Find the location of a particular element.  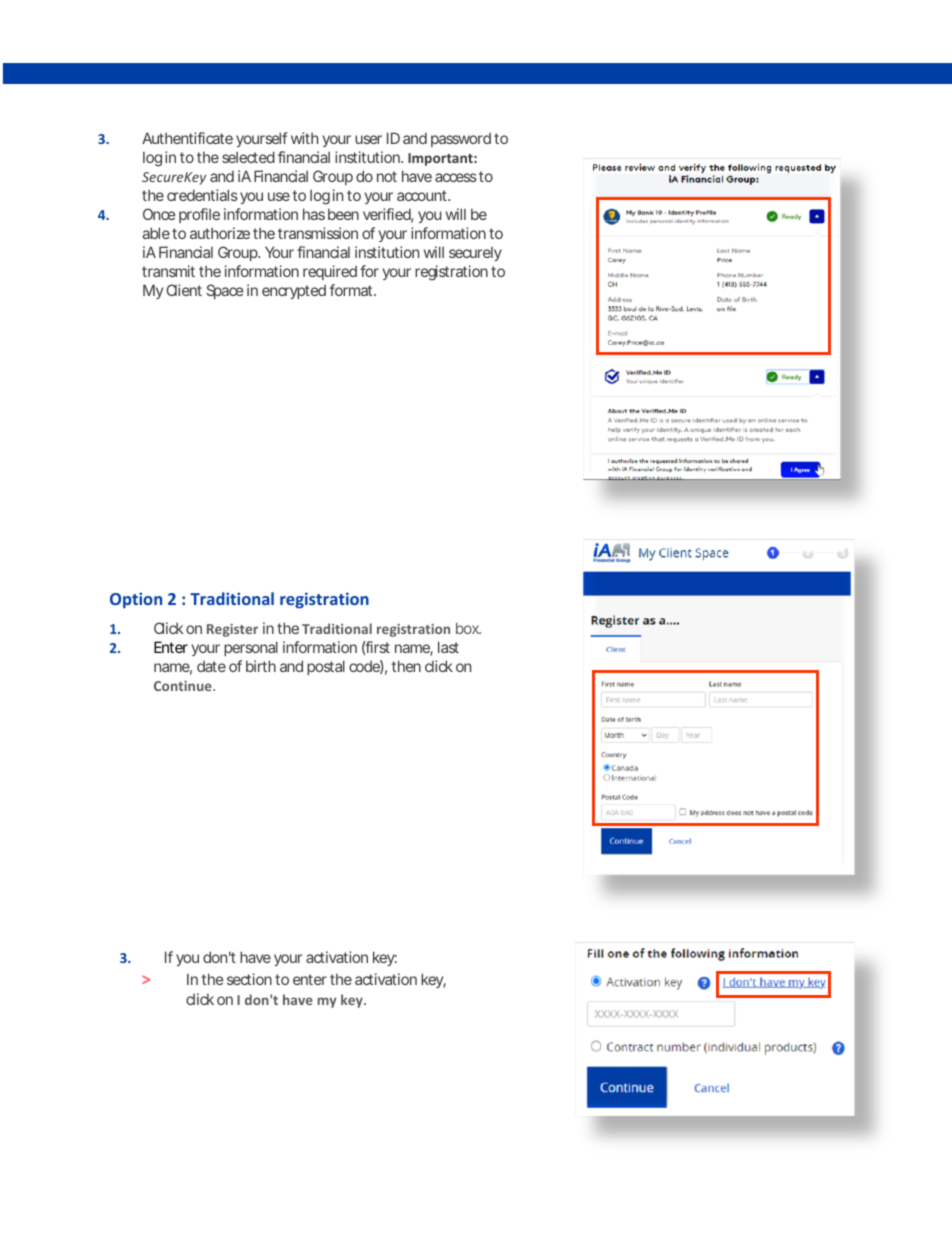

Option is located at coordinates (136, 600).
